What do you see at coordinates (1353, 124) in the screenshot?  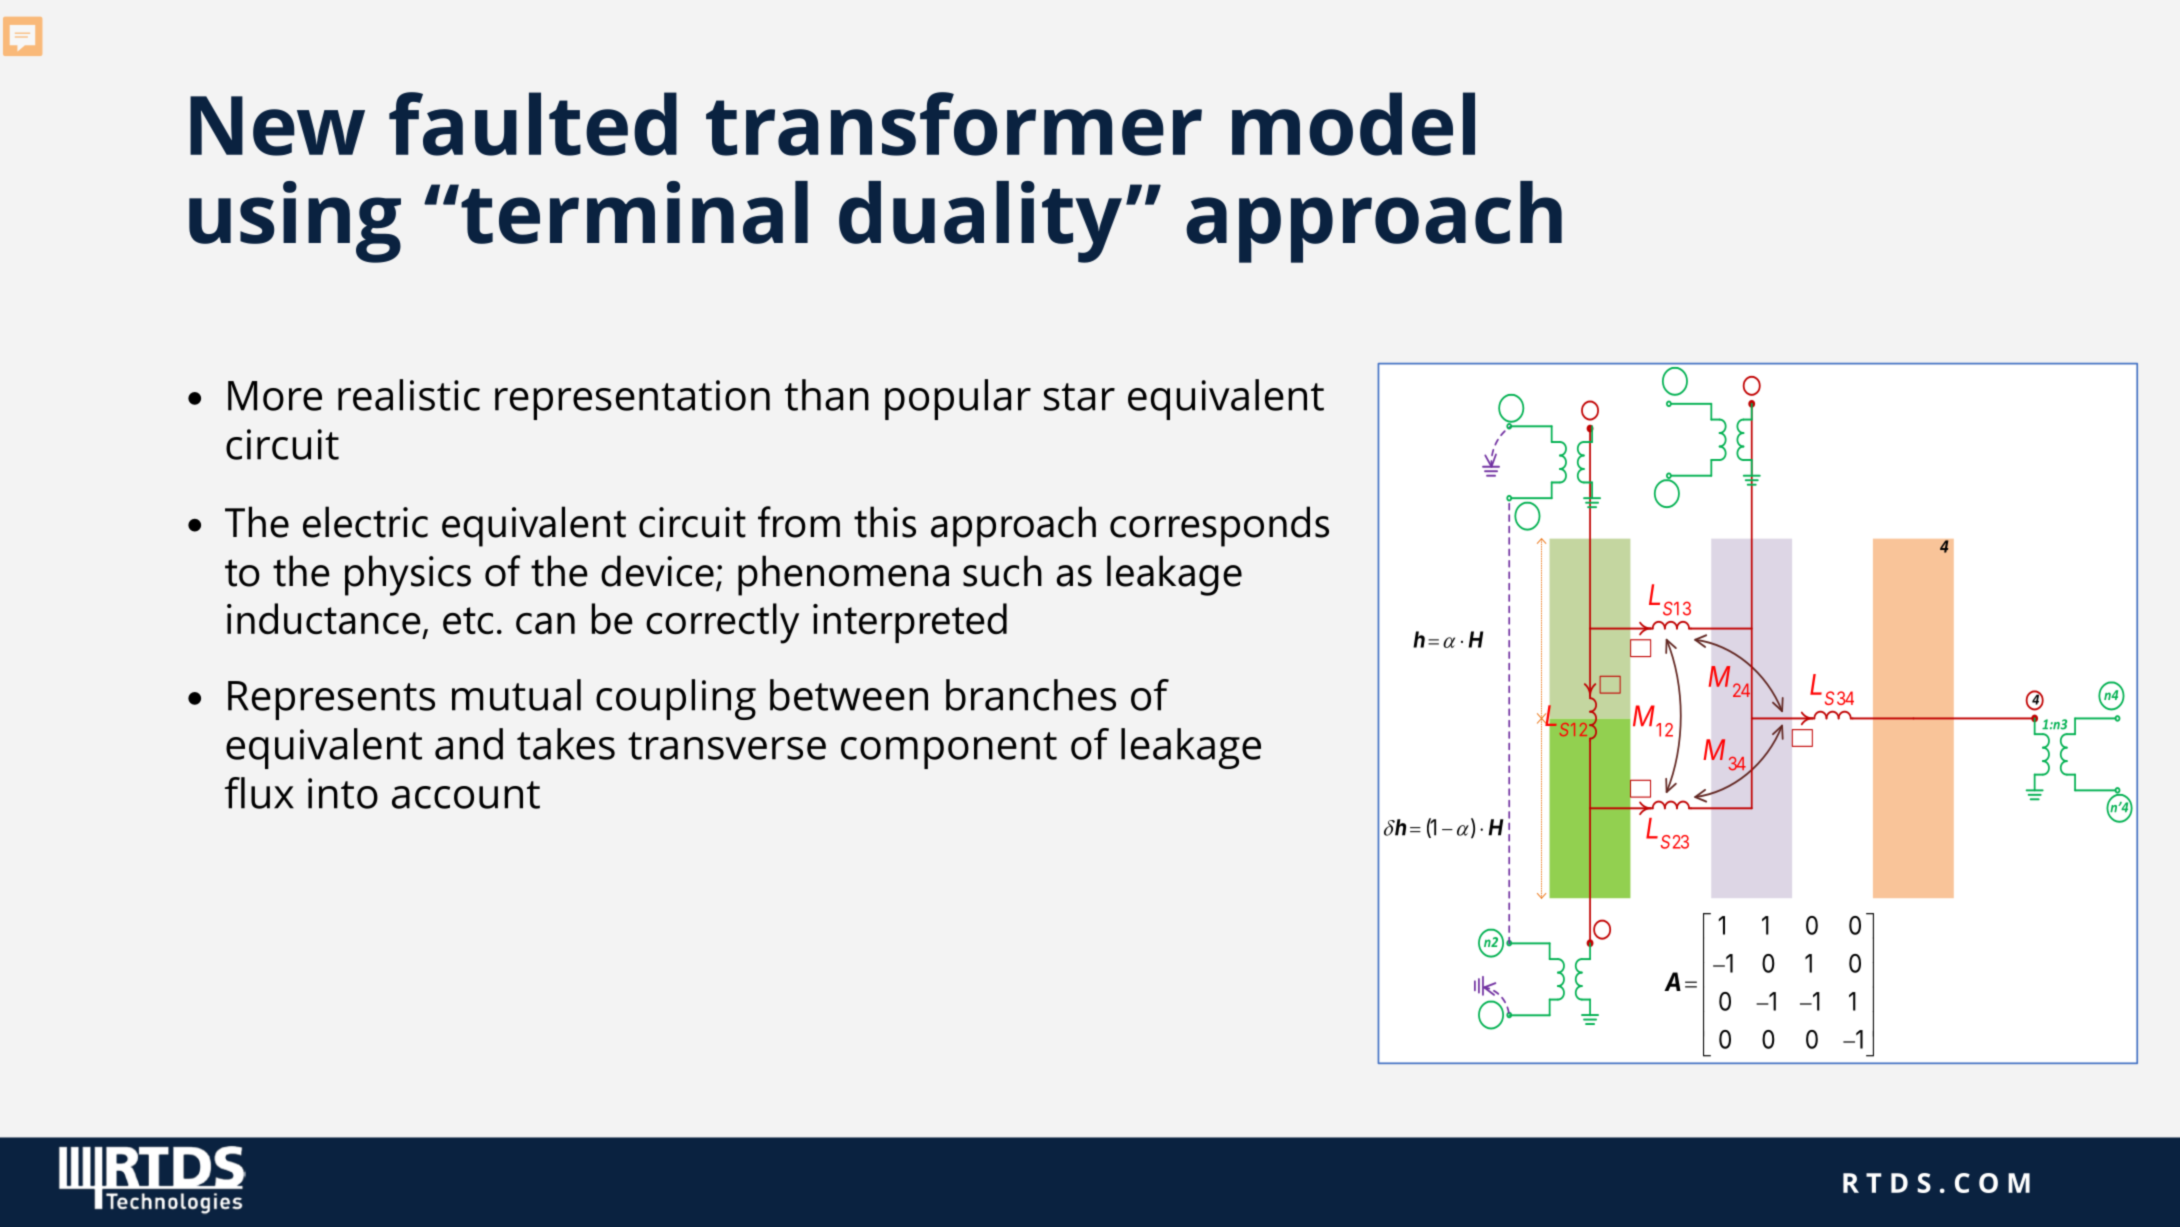 I see `model` at bounding box center [1353, 124].
